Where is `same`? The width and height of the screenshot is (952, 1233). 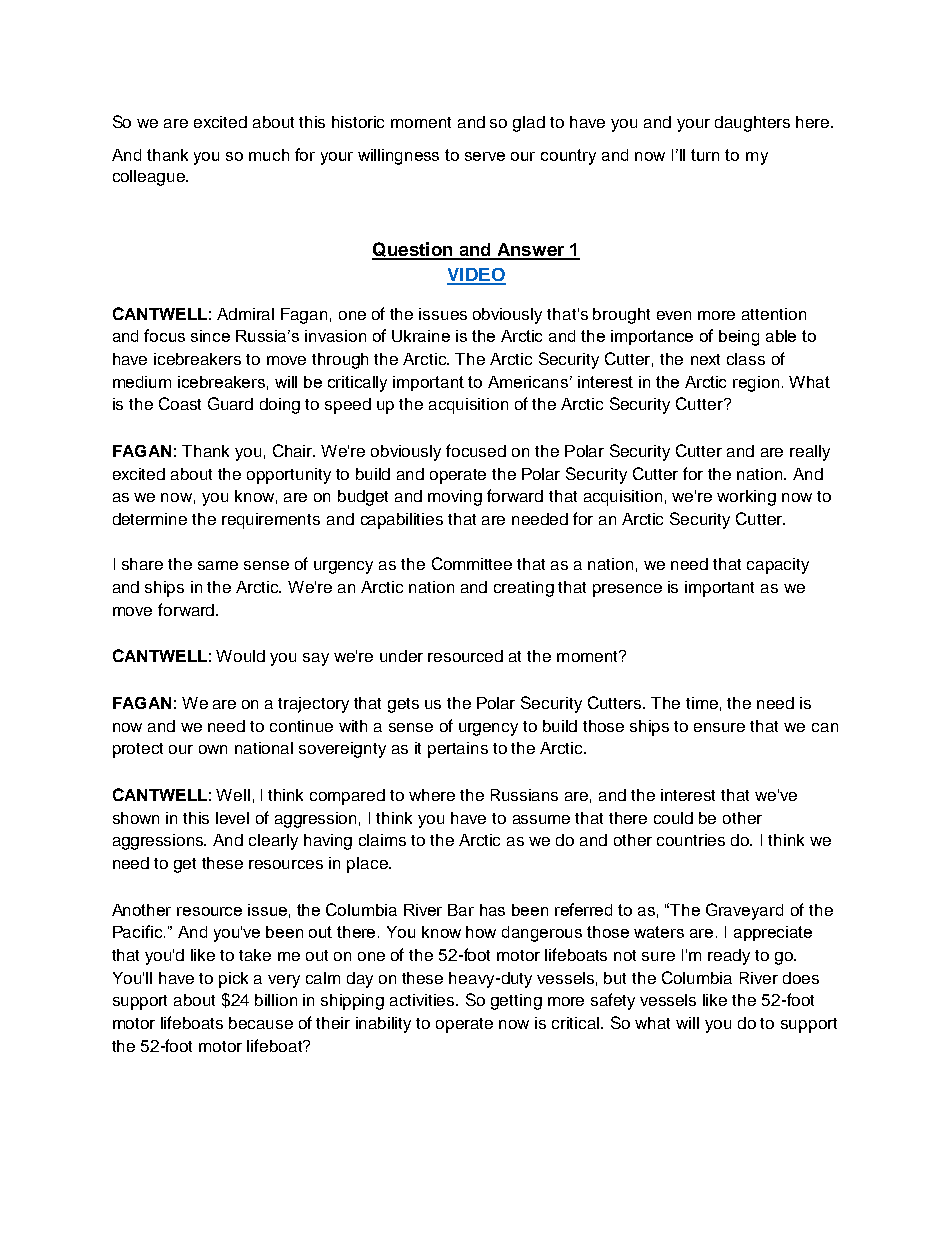
same is located at coordinates (218, 565).
